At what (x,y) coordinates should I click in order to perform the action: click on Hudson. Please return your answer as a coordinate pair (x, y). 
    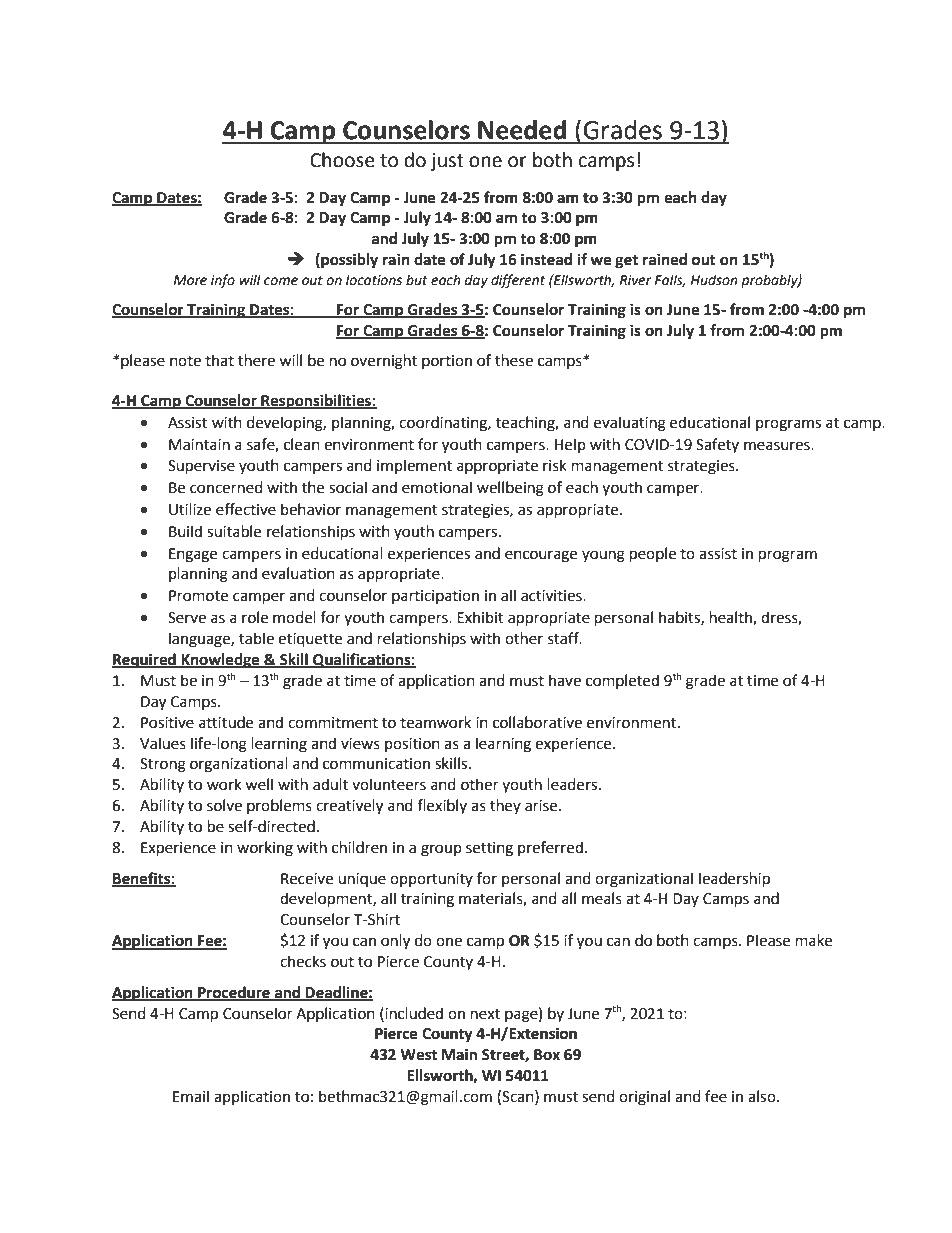
    Looking at the image, I should click on (714, 280).
